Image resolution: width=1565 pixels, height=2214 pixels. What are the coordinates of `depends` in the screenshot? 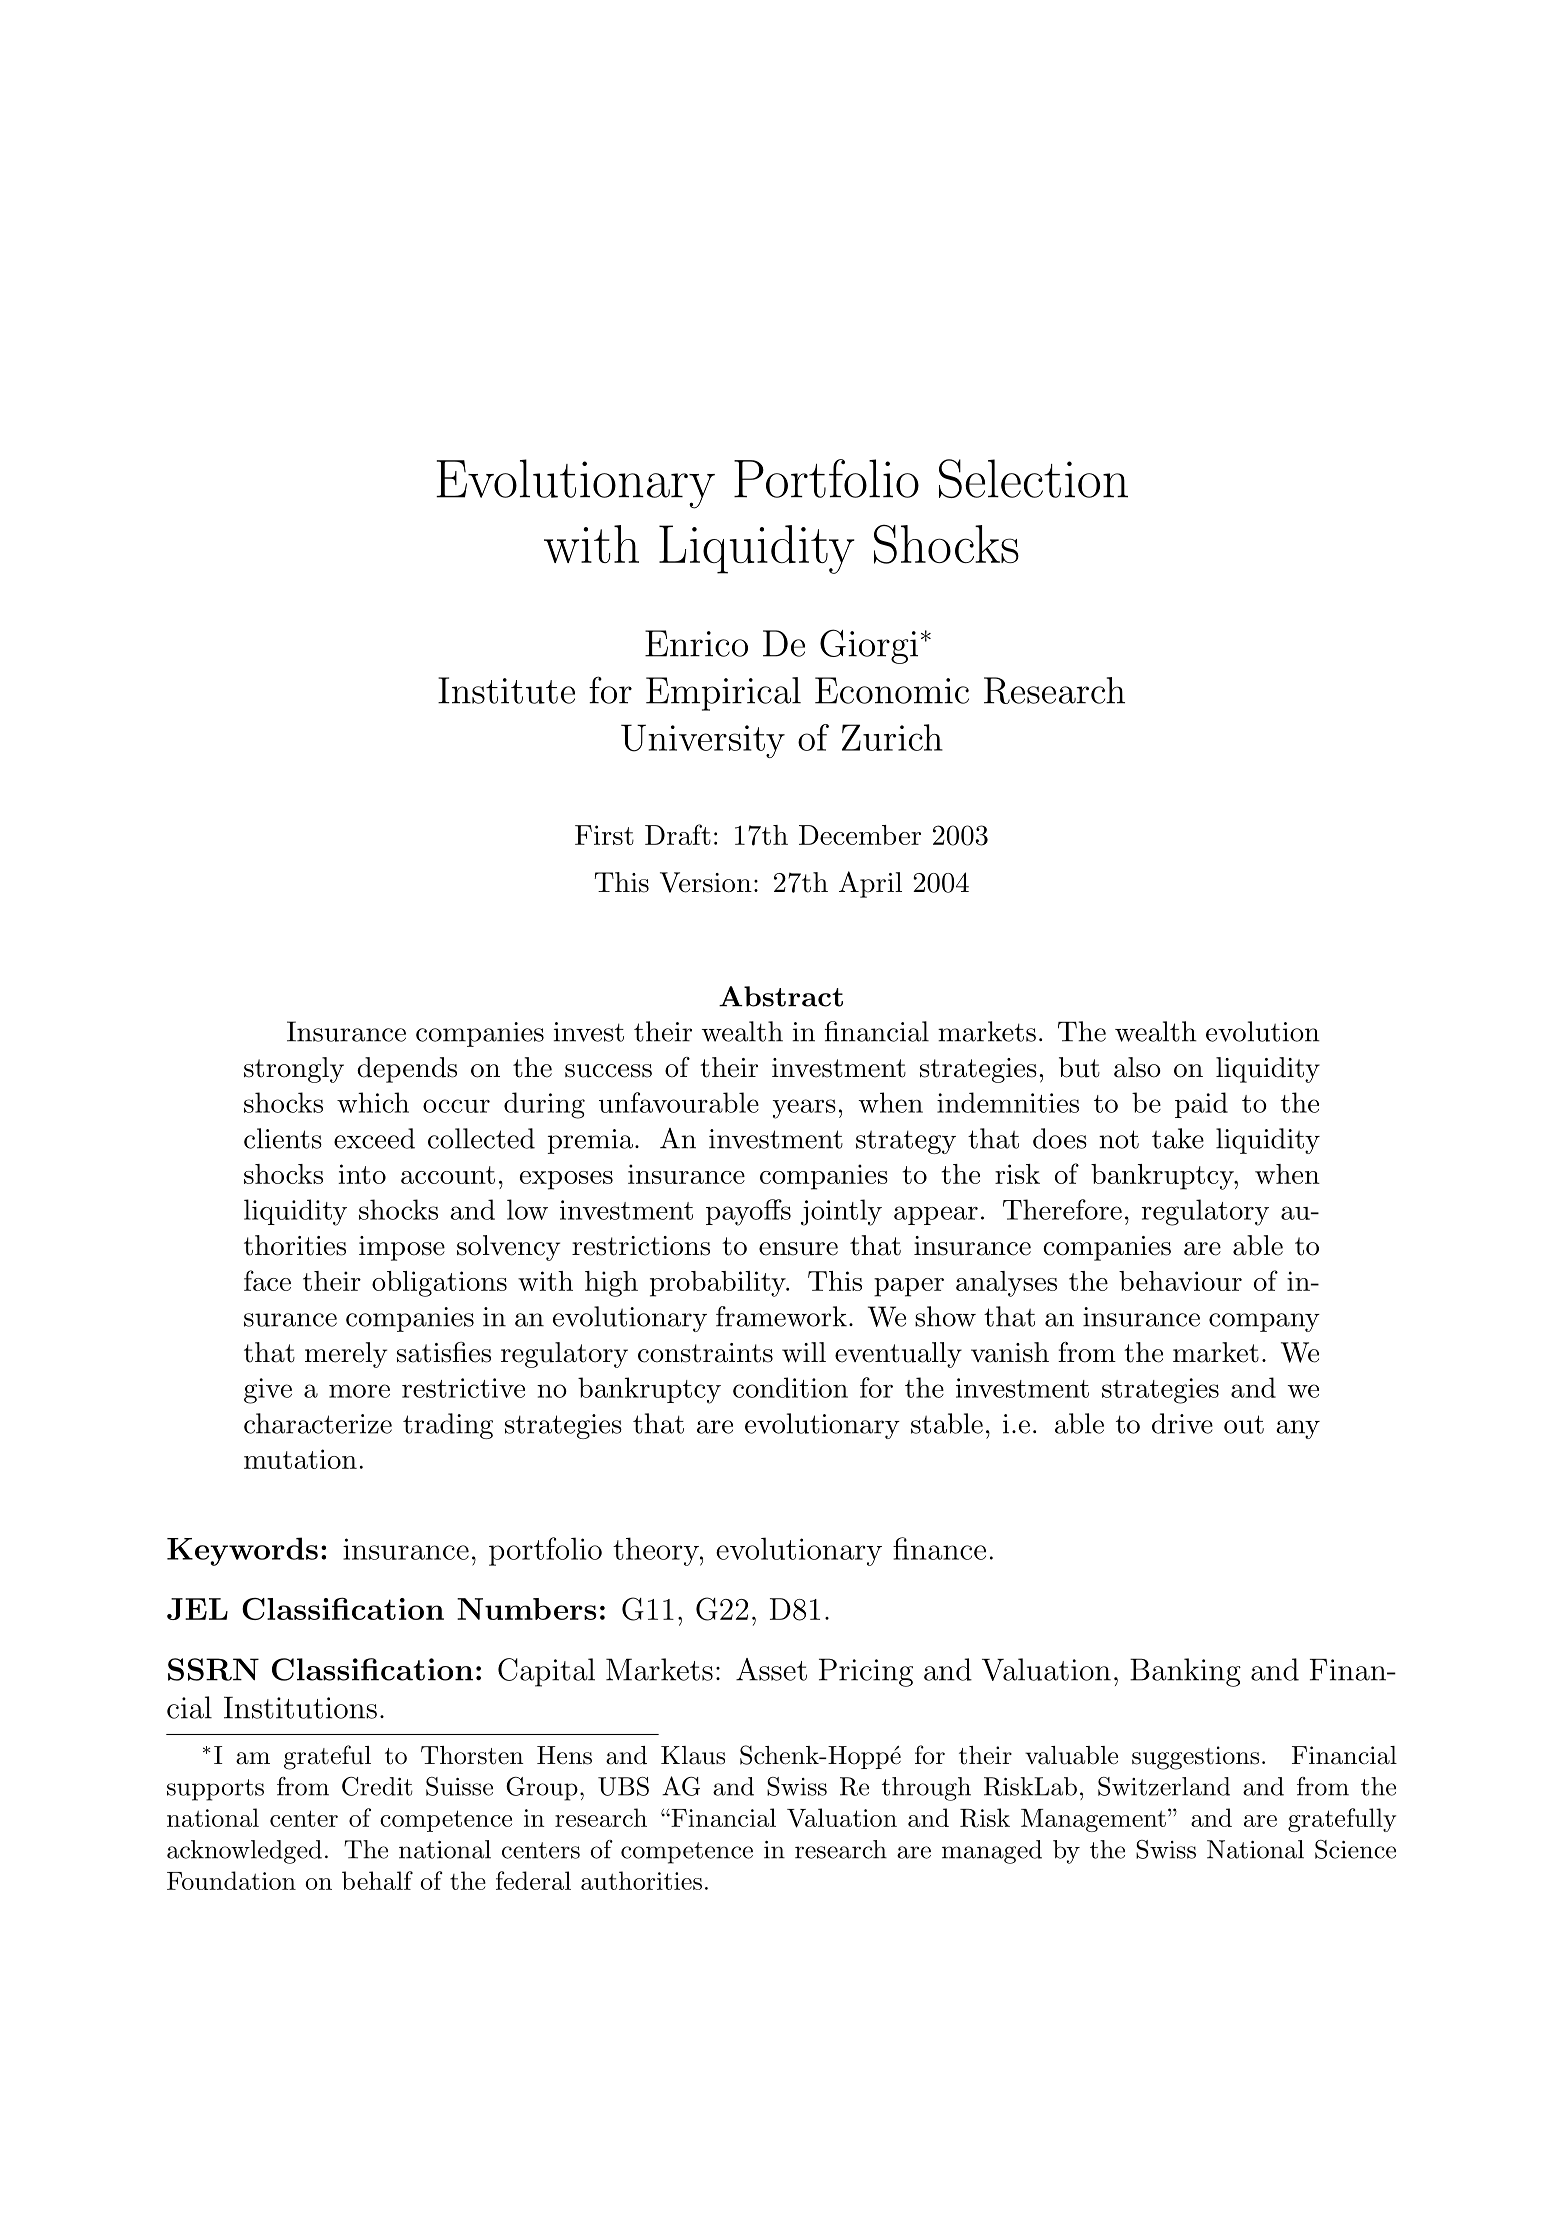 It's located at (407, 1070).
